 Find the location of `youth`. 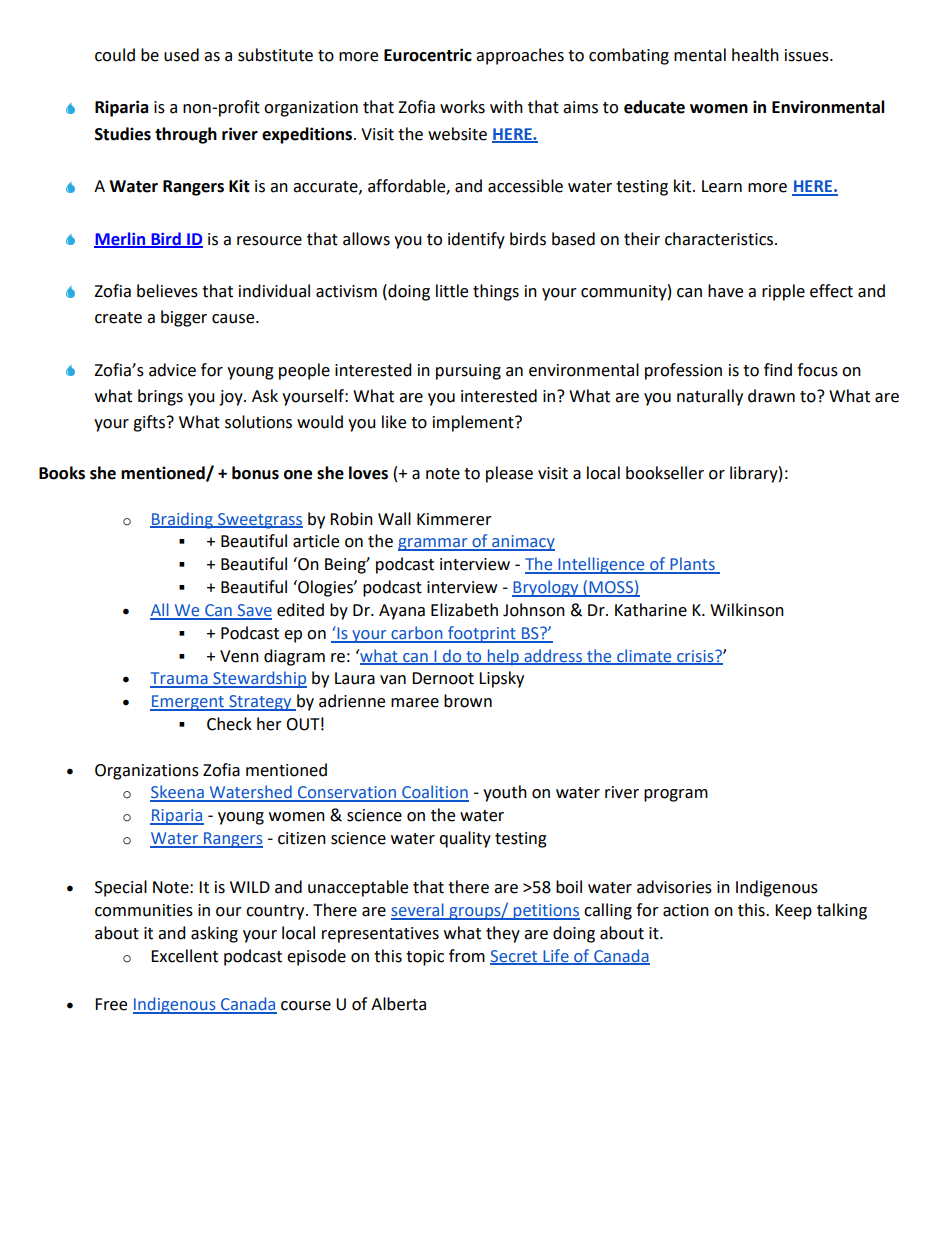

youth is located at coordinates (505, 793).
